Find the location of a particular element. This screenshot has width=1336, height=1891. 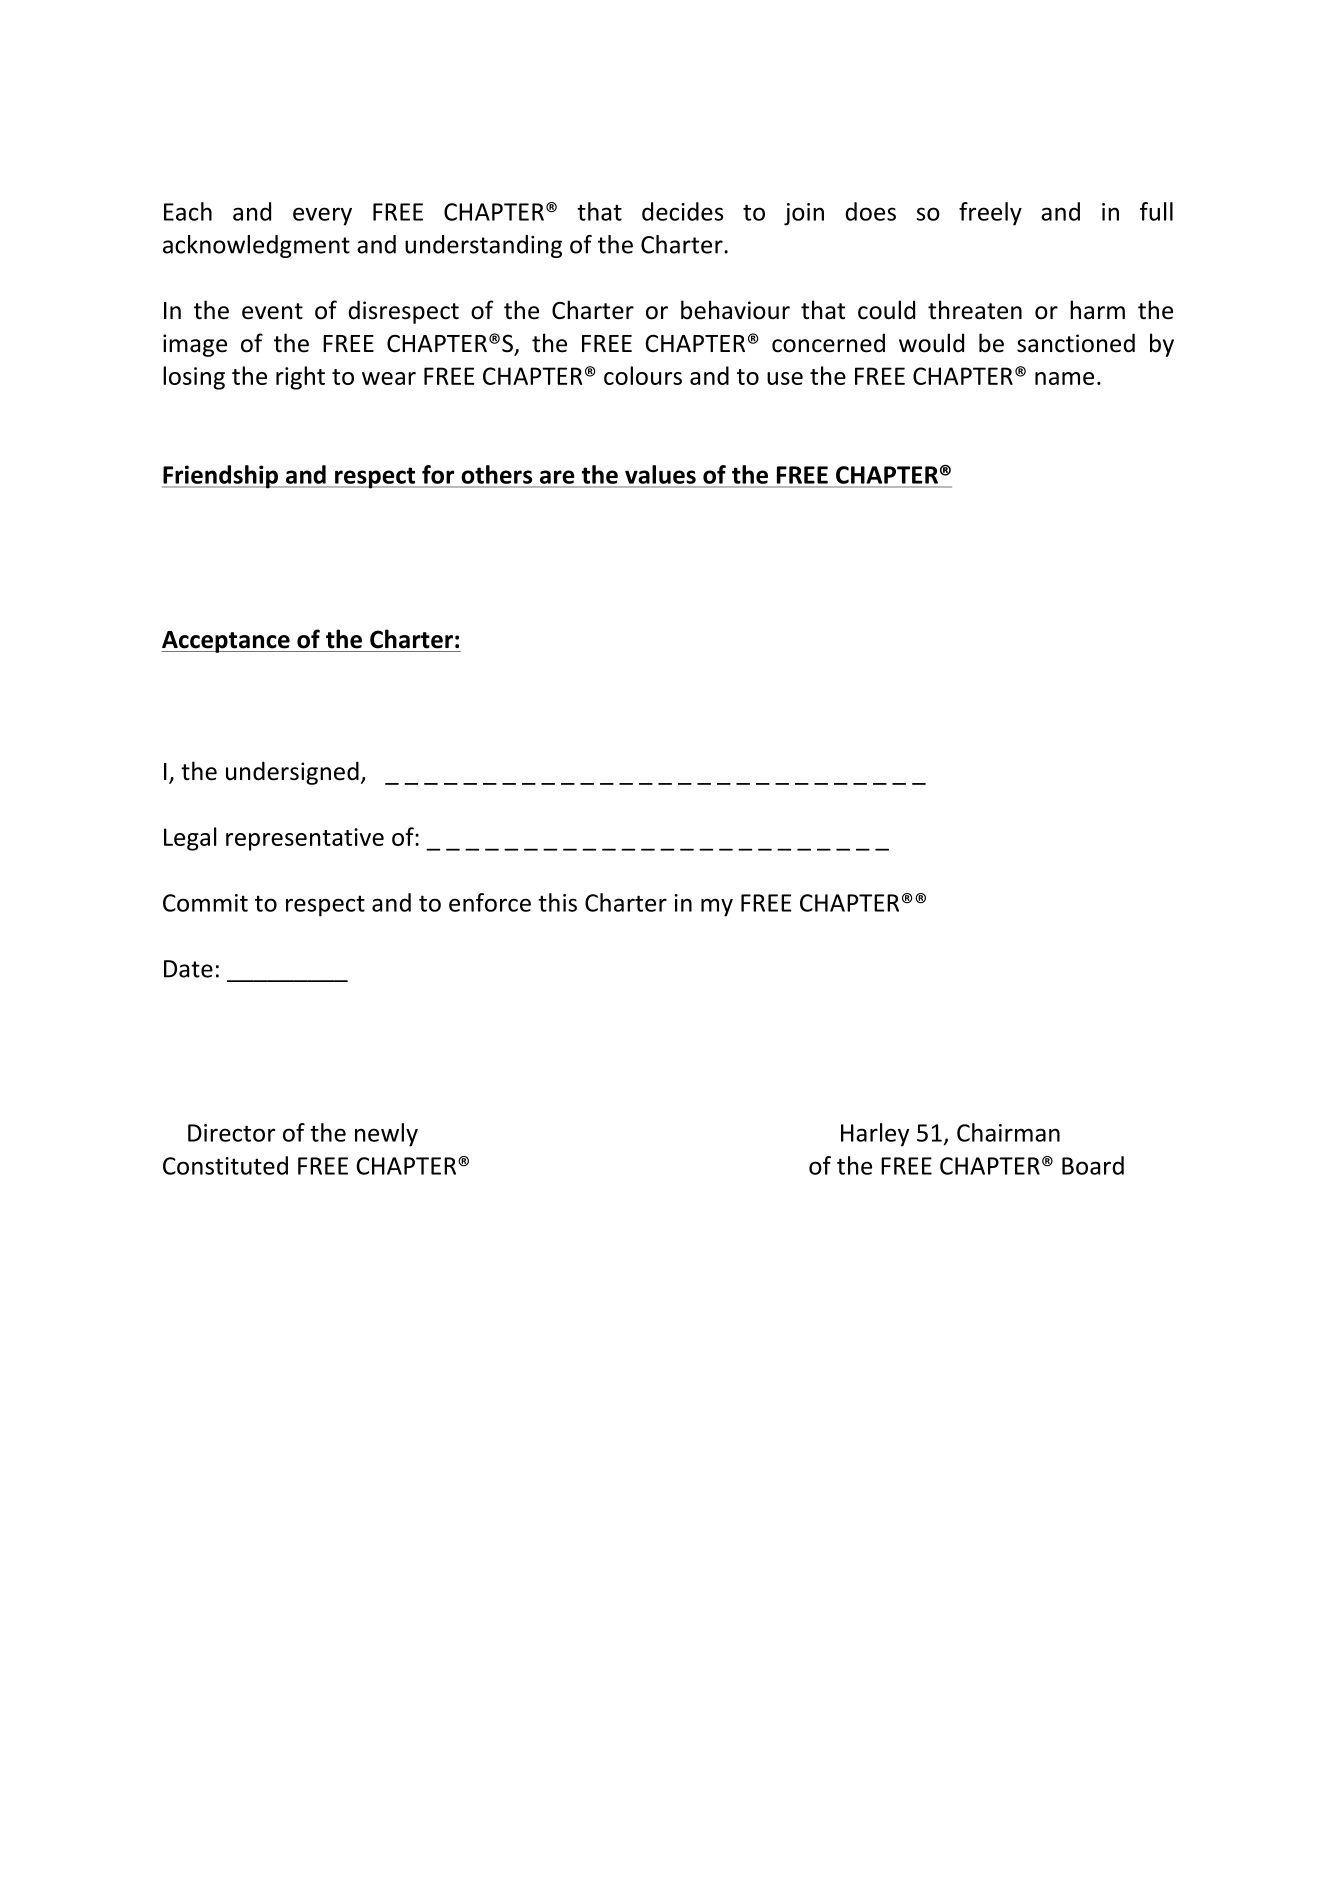

decides is located at coordinates (682, 211).
